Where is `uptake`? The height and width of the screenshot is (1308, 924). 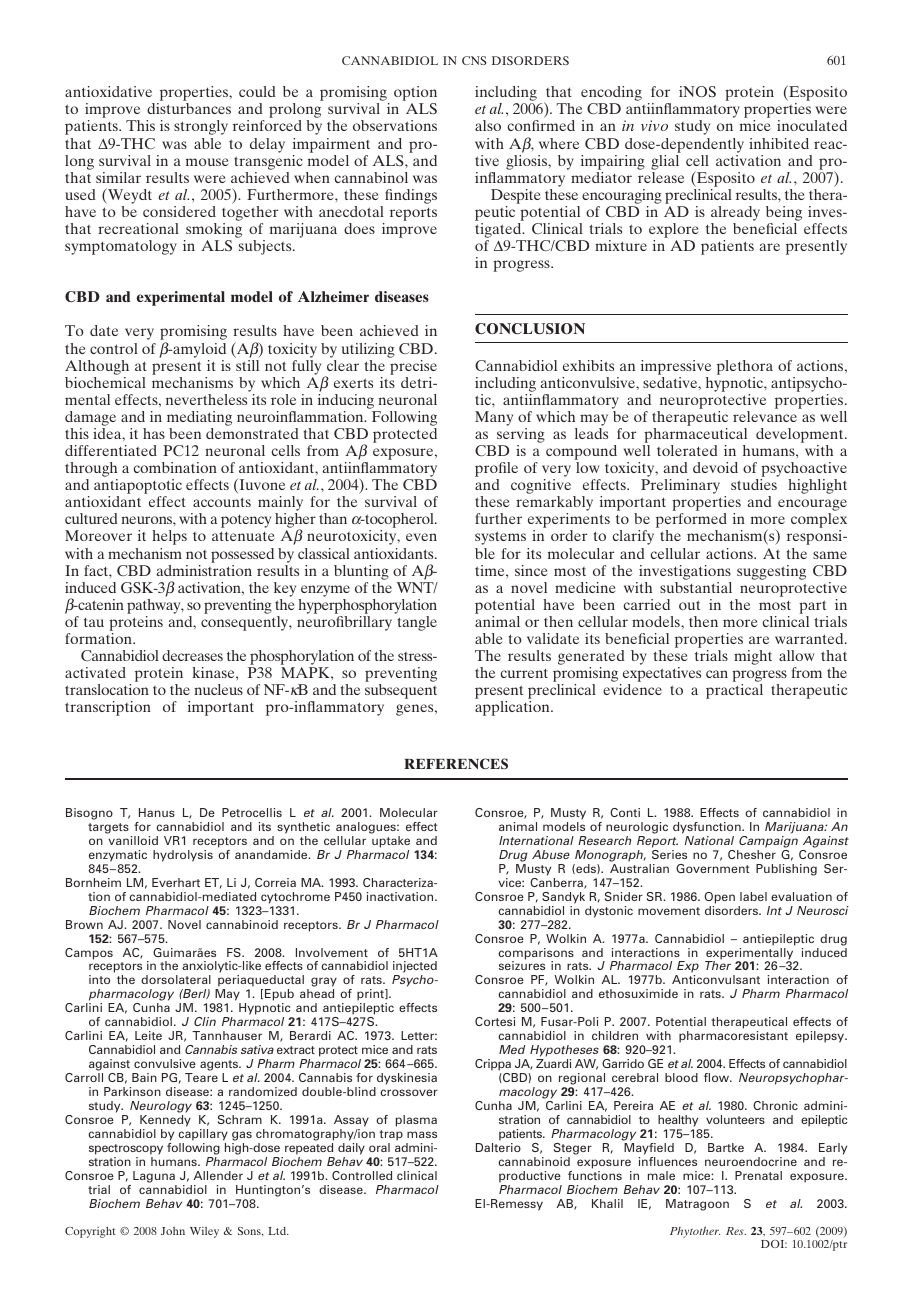
uptake is located at coordinates (391, 842).
